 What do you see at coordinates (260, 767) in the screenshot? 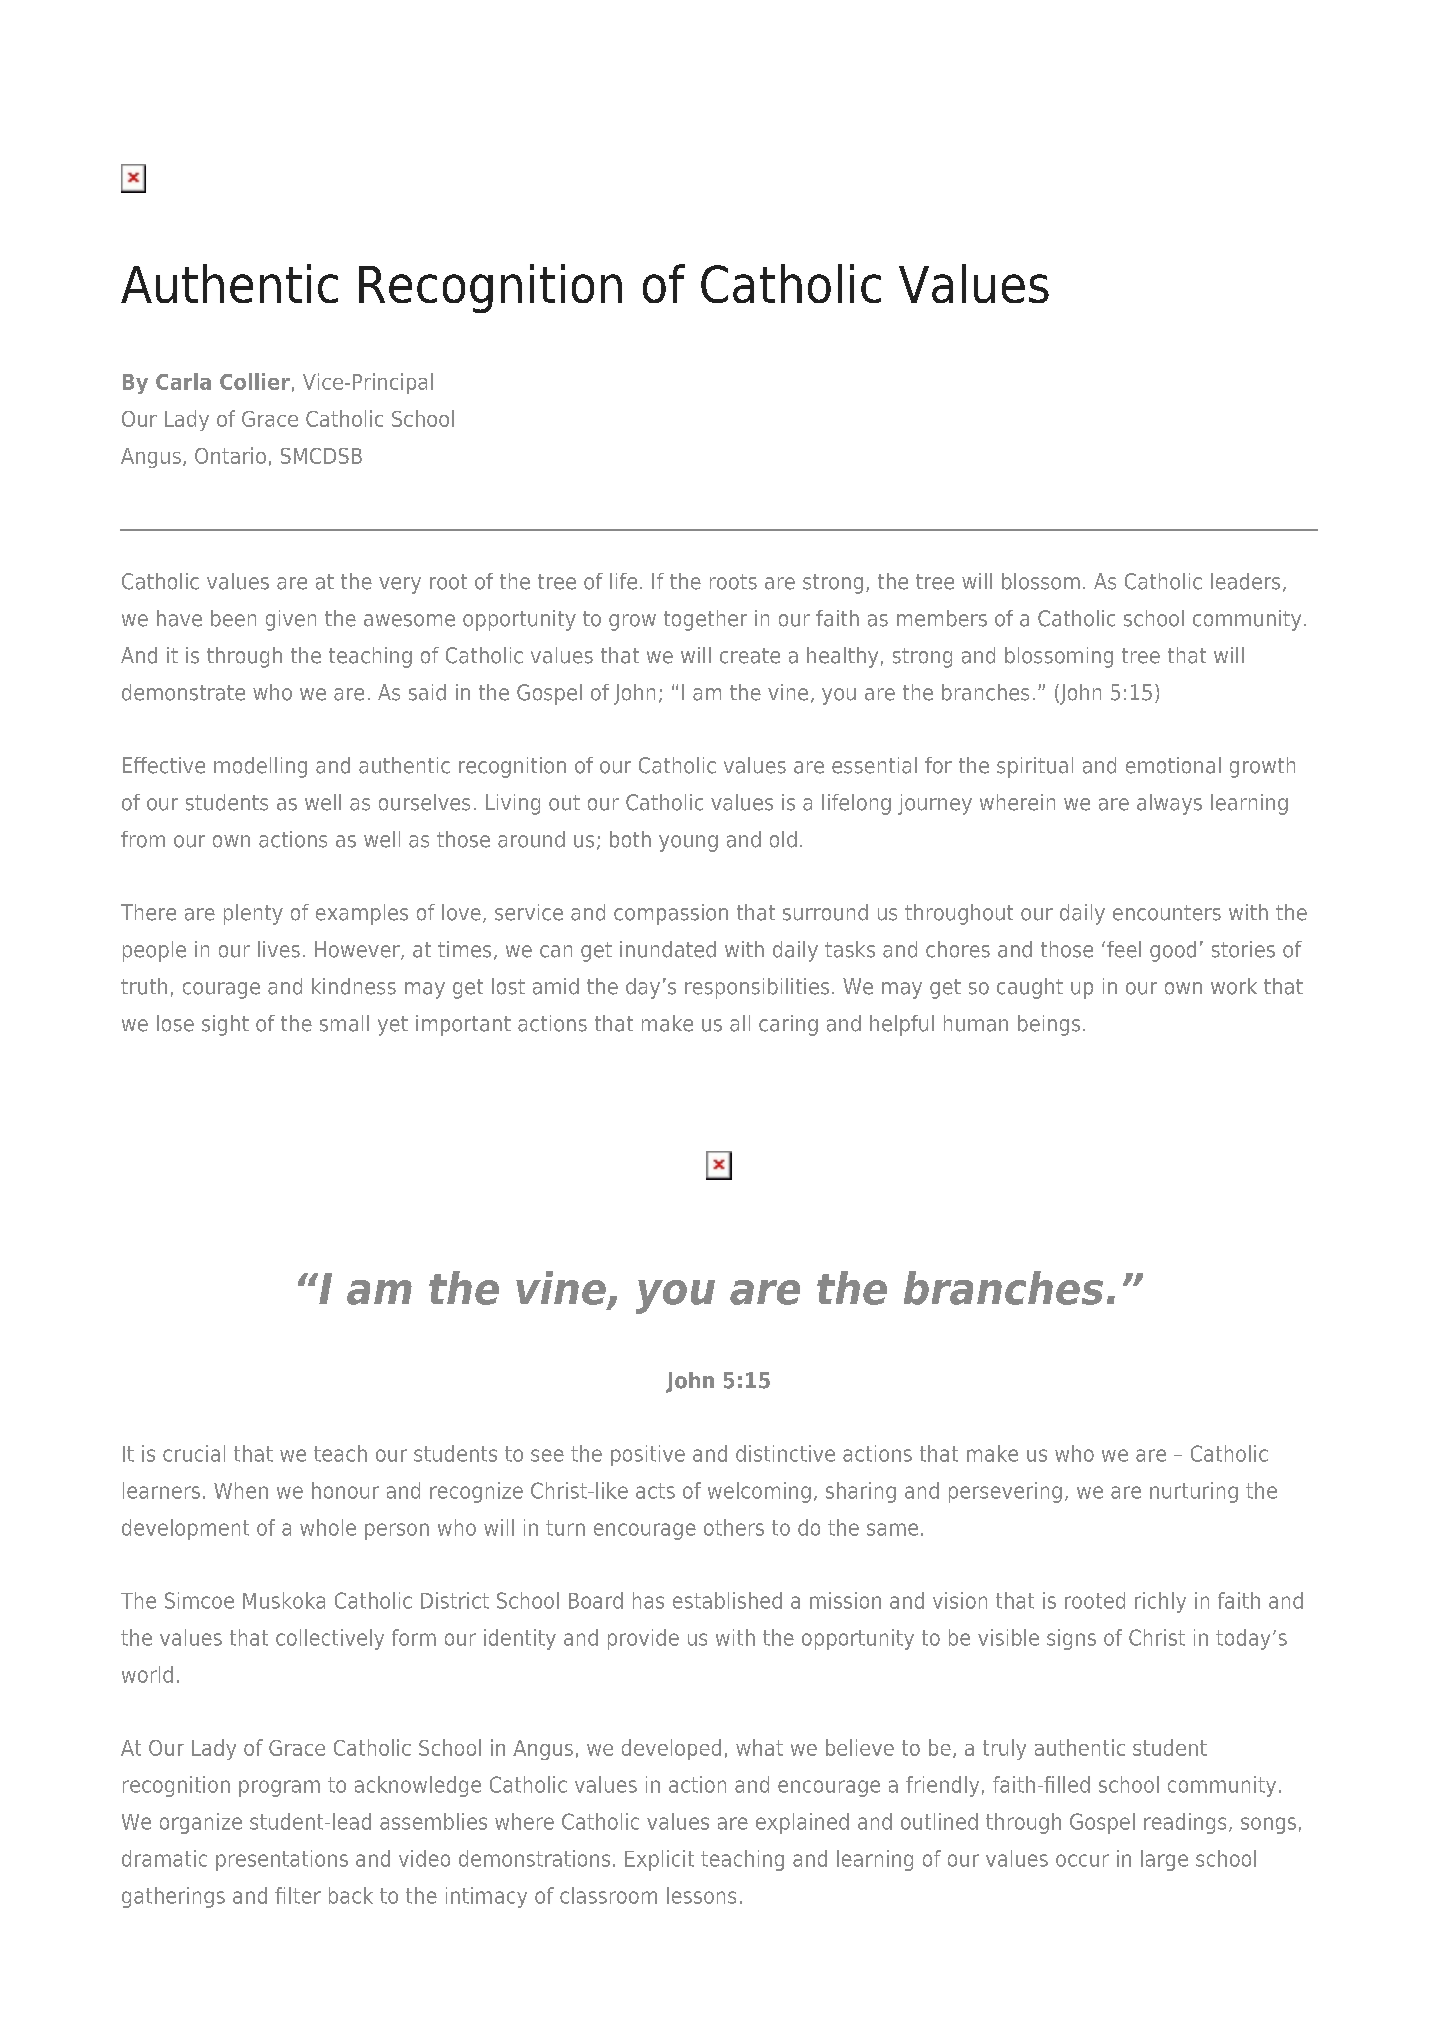
I see `modelling` at bounding box center [260, 767].
